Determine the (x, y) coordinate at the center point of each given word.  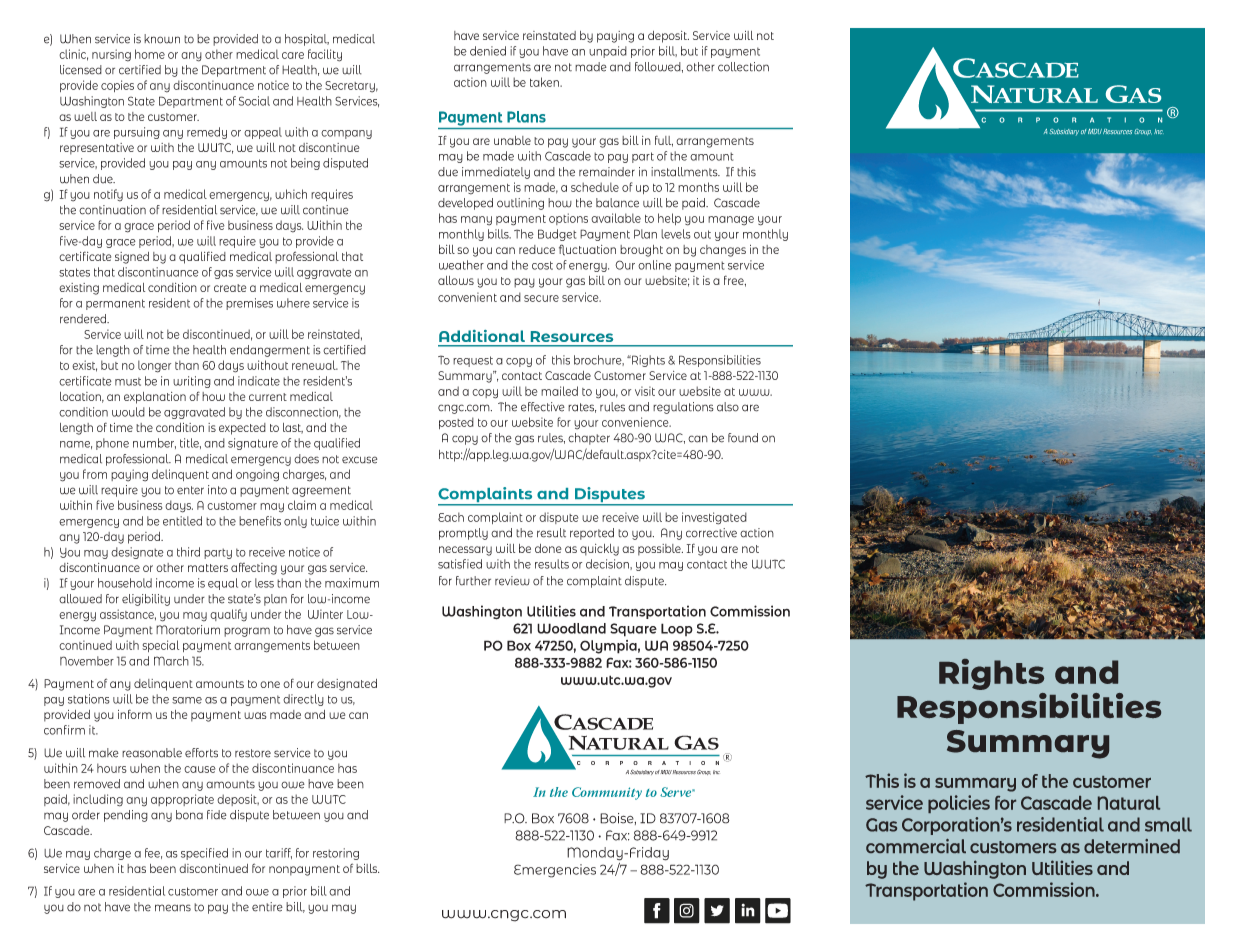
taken (546, 82)
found (743, 438)
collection (743, 67)
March (171, 661)
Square (633, 630)
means (173, 908)
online (654, 265)
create (230, 288)
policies (959, 804)
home (150, 54)
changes (723, 251)
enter (190, 490)
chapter (589, 439)
